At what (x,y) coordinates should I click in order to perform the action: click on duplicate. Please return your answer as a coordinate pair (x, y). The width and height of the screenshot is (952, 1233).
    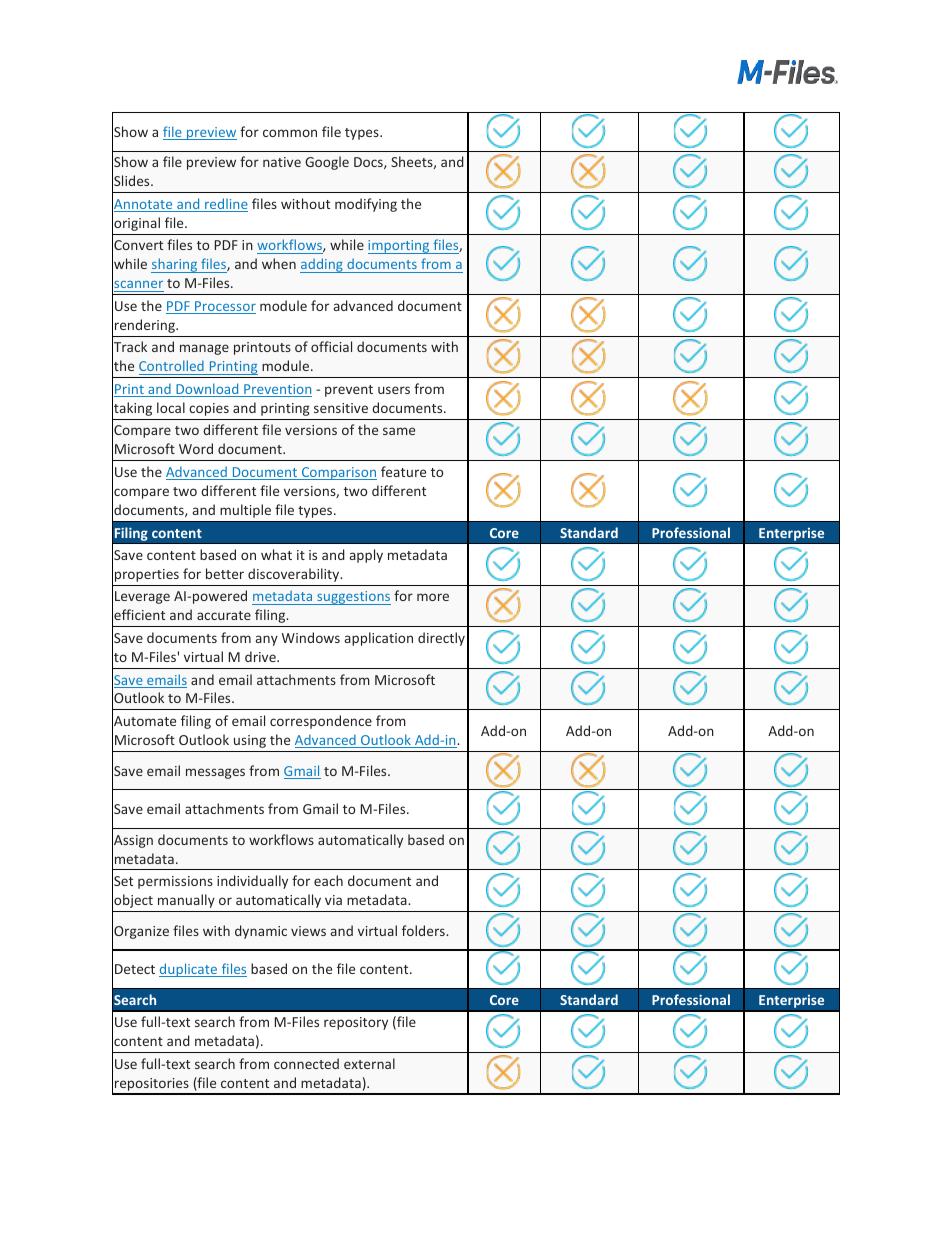
    Looking at the image, I should click on (189, 970).
